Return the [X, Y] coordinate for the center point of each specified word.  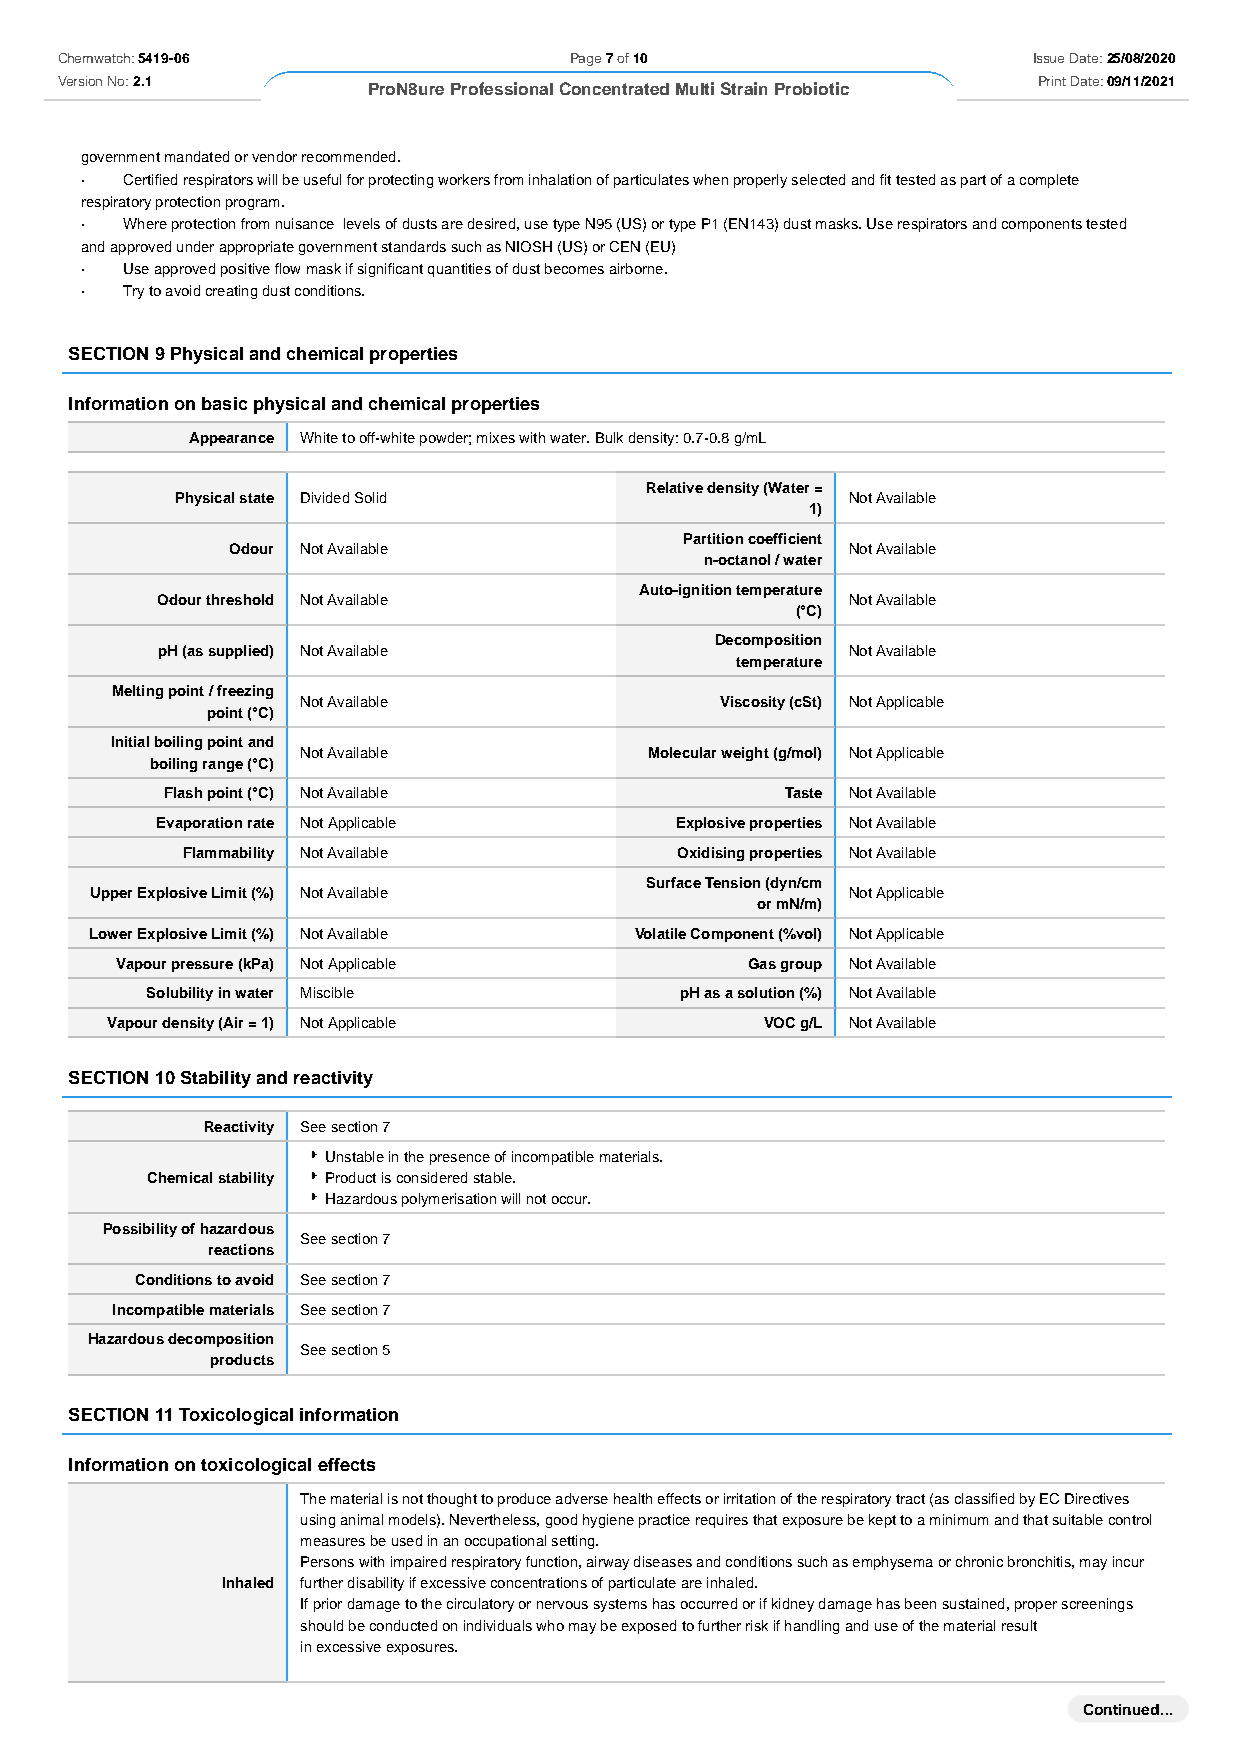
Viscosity [752, 703]
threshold [239, 599]
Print [1052, 81]
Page [586, 59]
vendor [274, 156]
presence [460, 1159]
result [1019, 1625]
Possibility [140, 1230]
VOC [779, 1022]
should [322, 1625]
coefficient [785, 538]
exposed [649, 1627]
